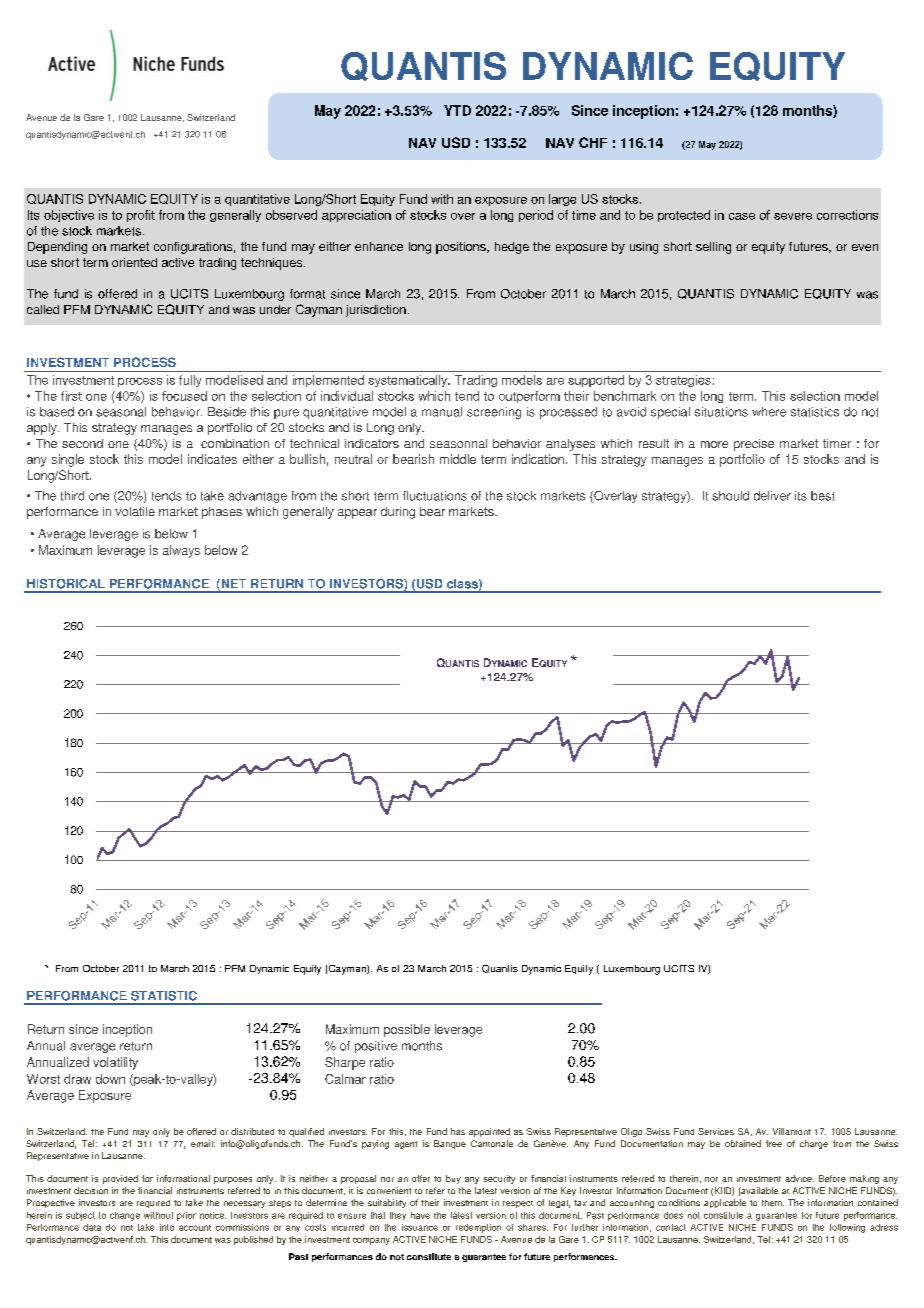 The image size is (924, 1308). I want to click on YTD, so click(457, 110).
